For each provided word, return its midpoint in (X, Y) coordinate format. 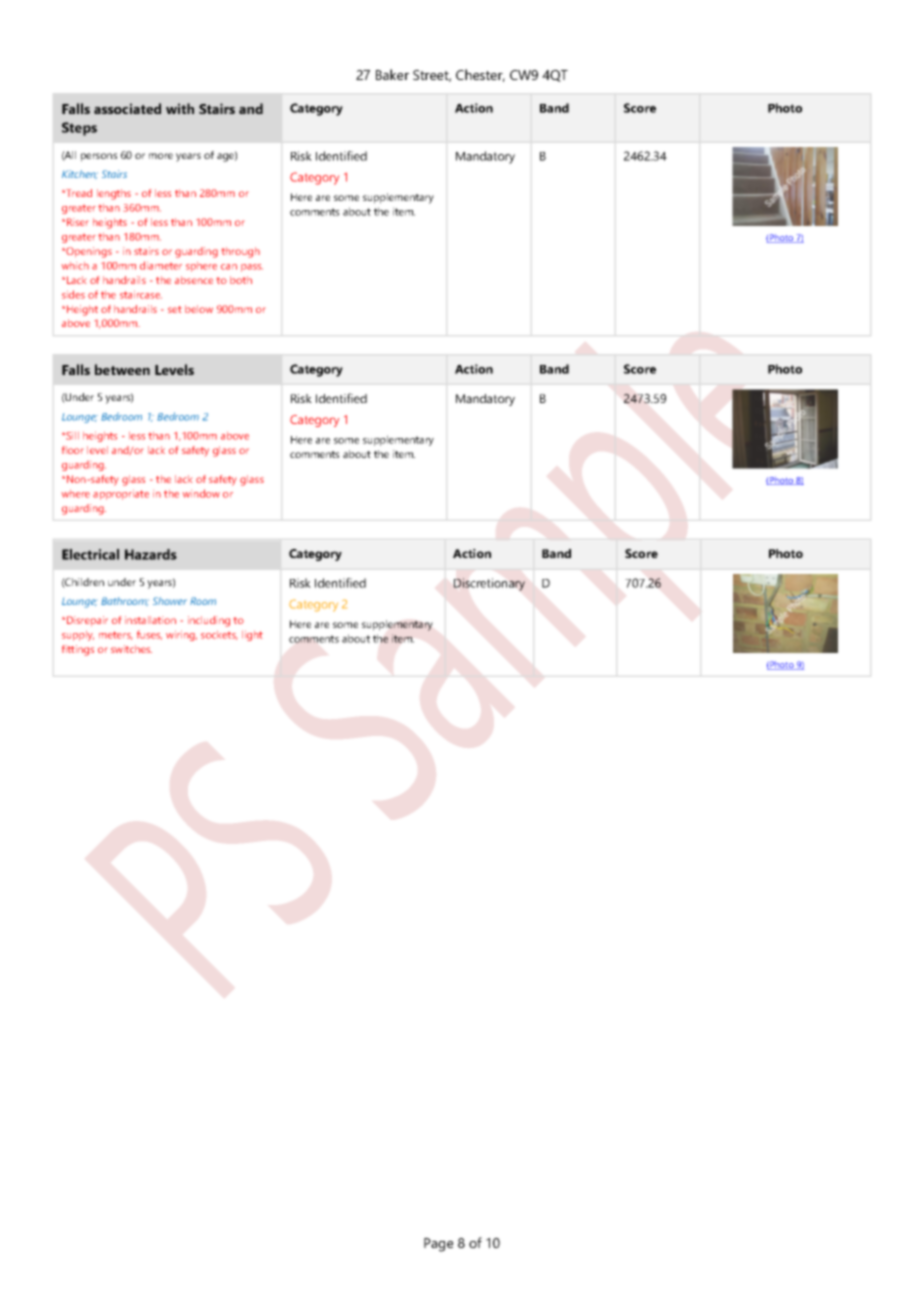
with (180, 108)
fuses (149, 635)
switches (131, 649)
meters (115, 635)
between (122, 369)
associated (127, 108)
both (241, 280)
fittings (78, 650)
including (209, 621)
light (252, 636)
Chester (480, 75)
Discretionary (489, 584)
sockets (219, 635)
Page (438, 1245)
